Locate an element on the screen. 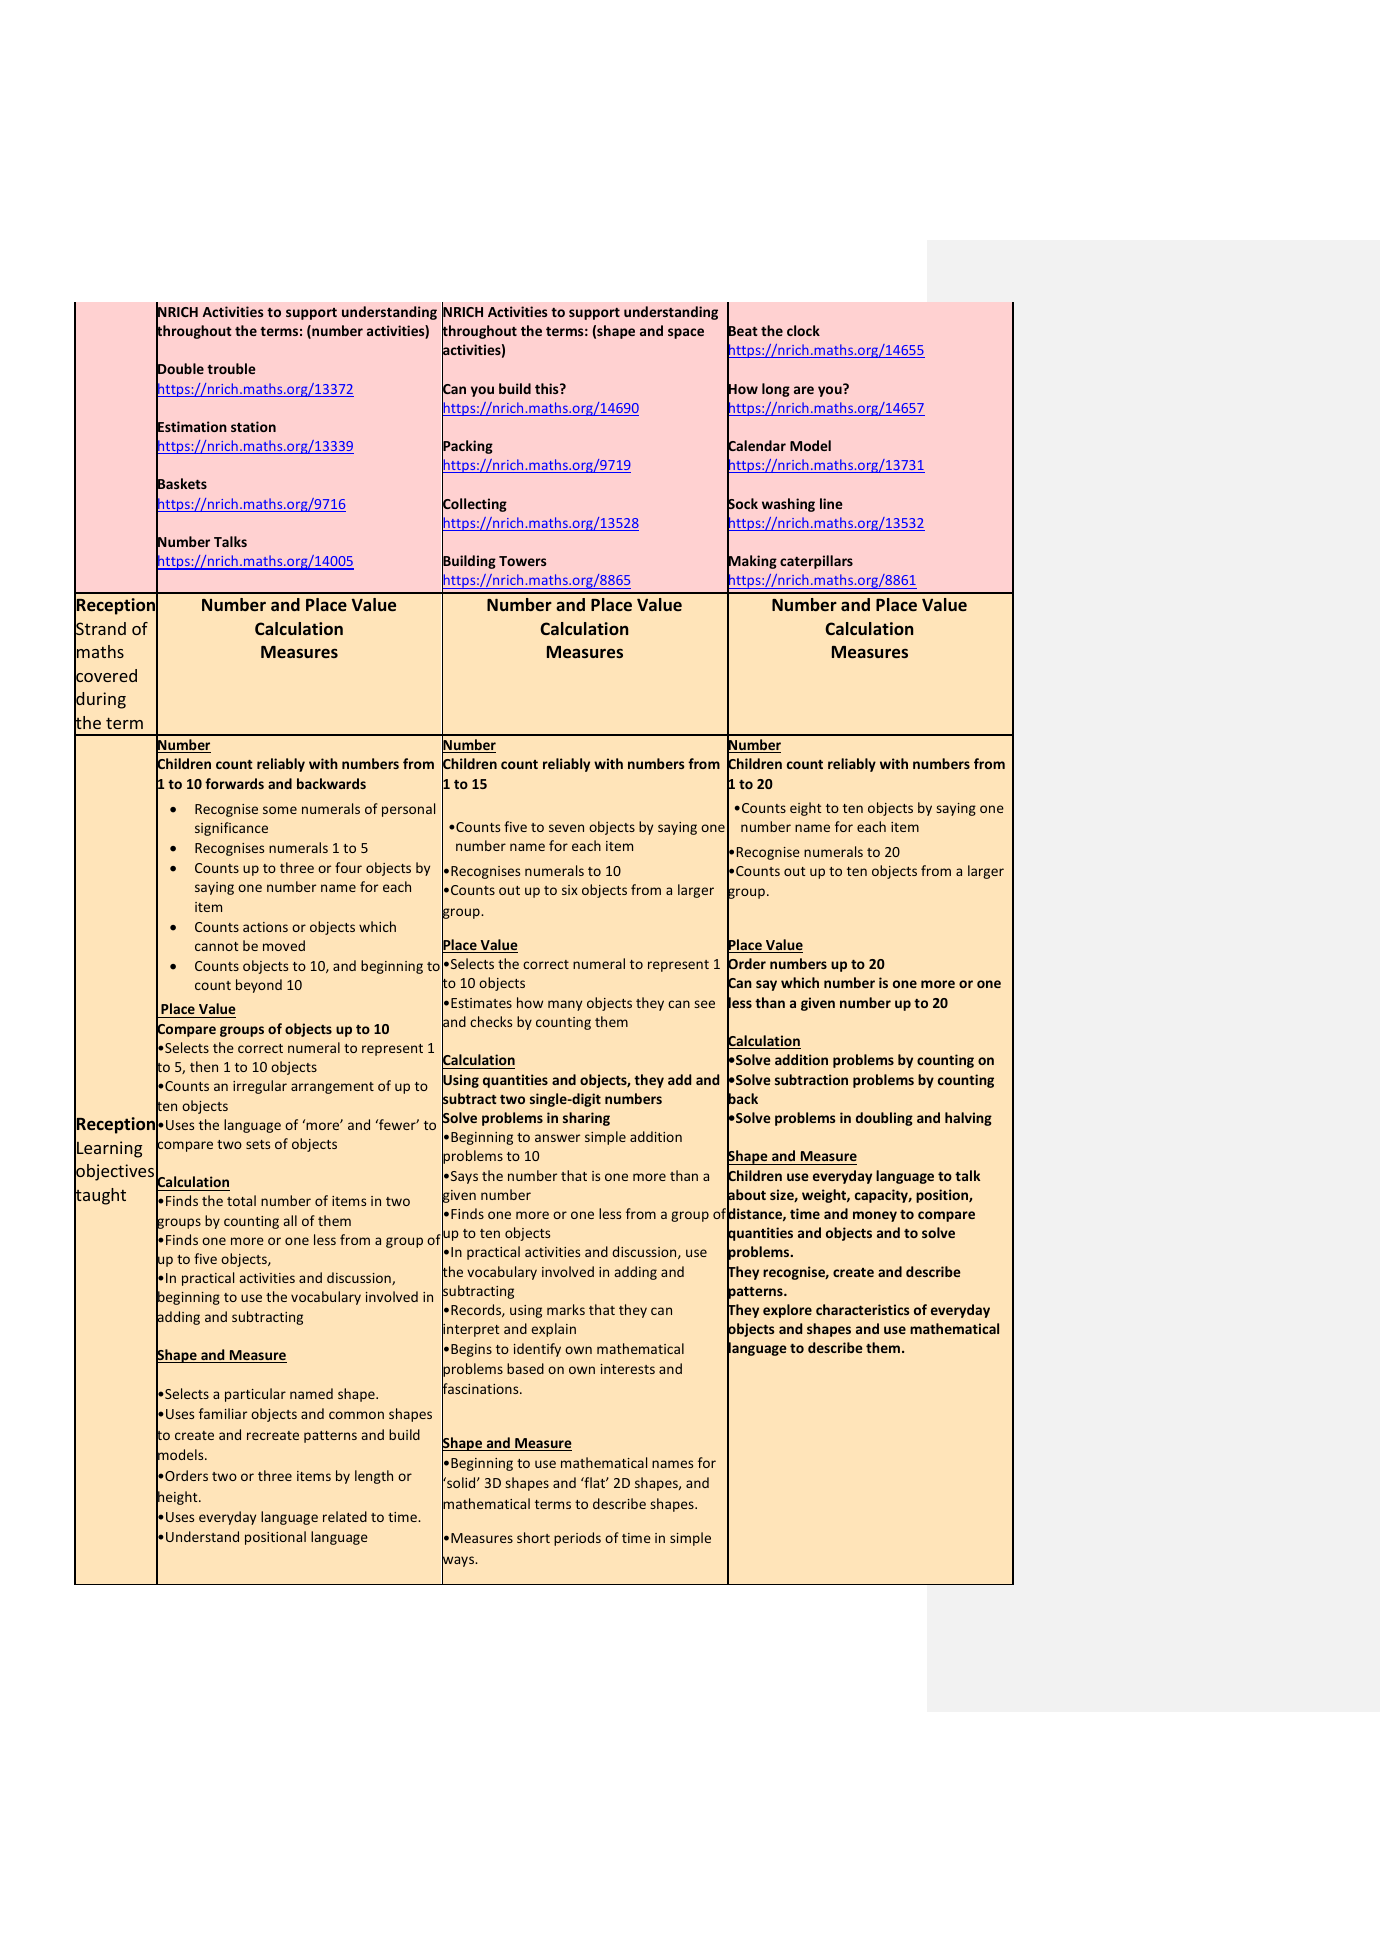 The width and height of the screenshot is (1381, 1953). clock is located at coordinates (803, 330).
